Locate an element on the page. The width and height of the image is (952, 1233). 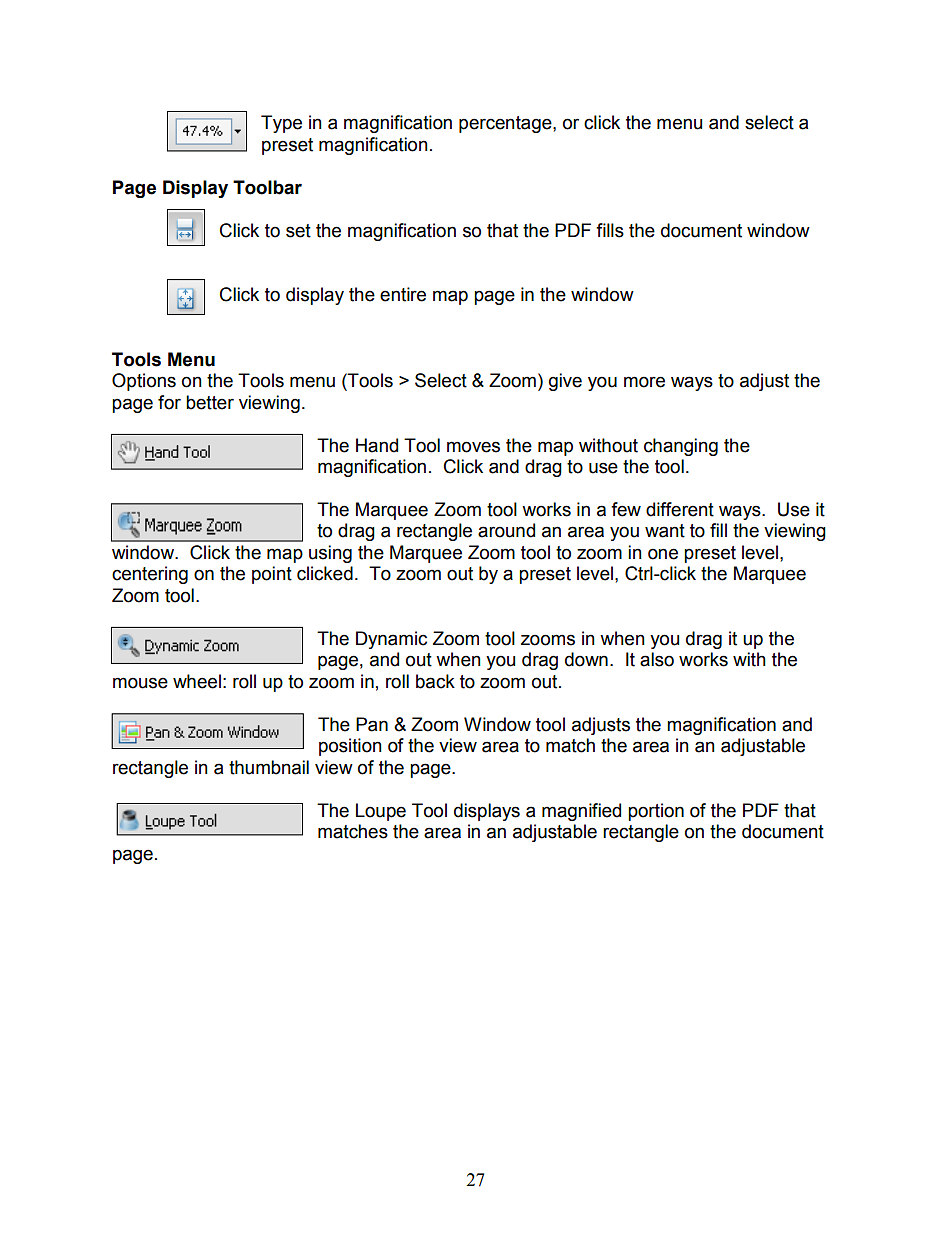
entire is located at coordinates (403, 294).
